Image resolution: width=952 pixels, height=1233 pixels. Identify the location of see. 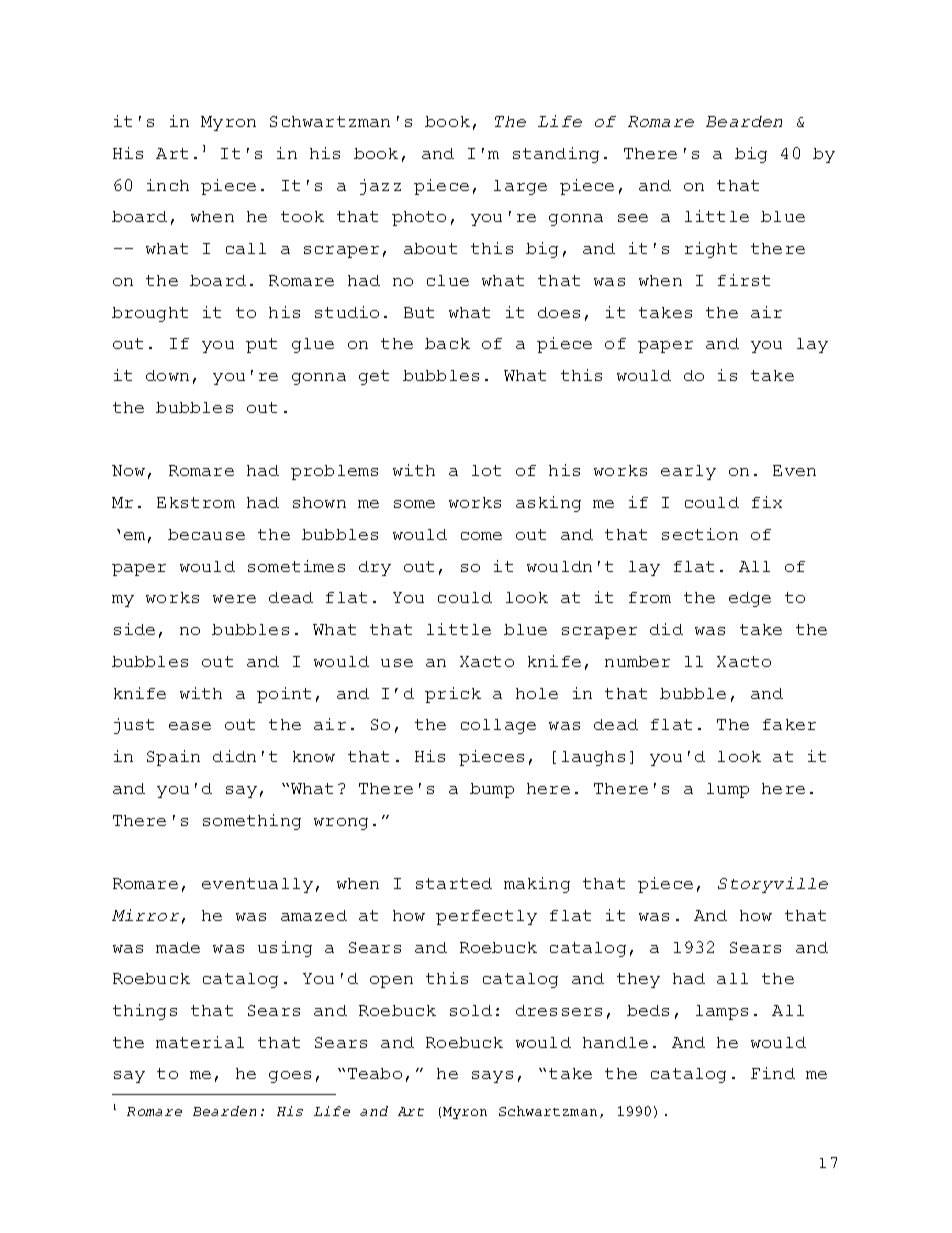
(633, 218).
